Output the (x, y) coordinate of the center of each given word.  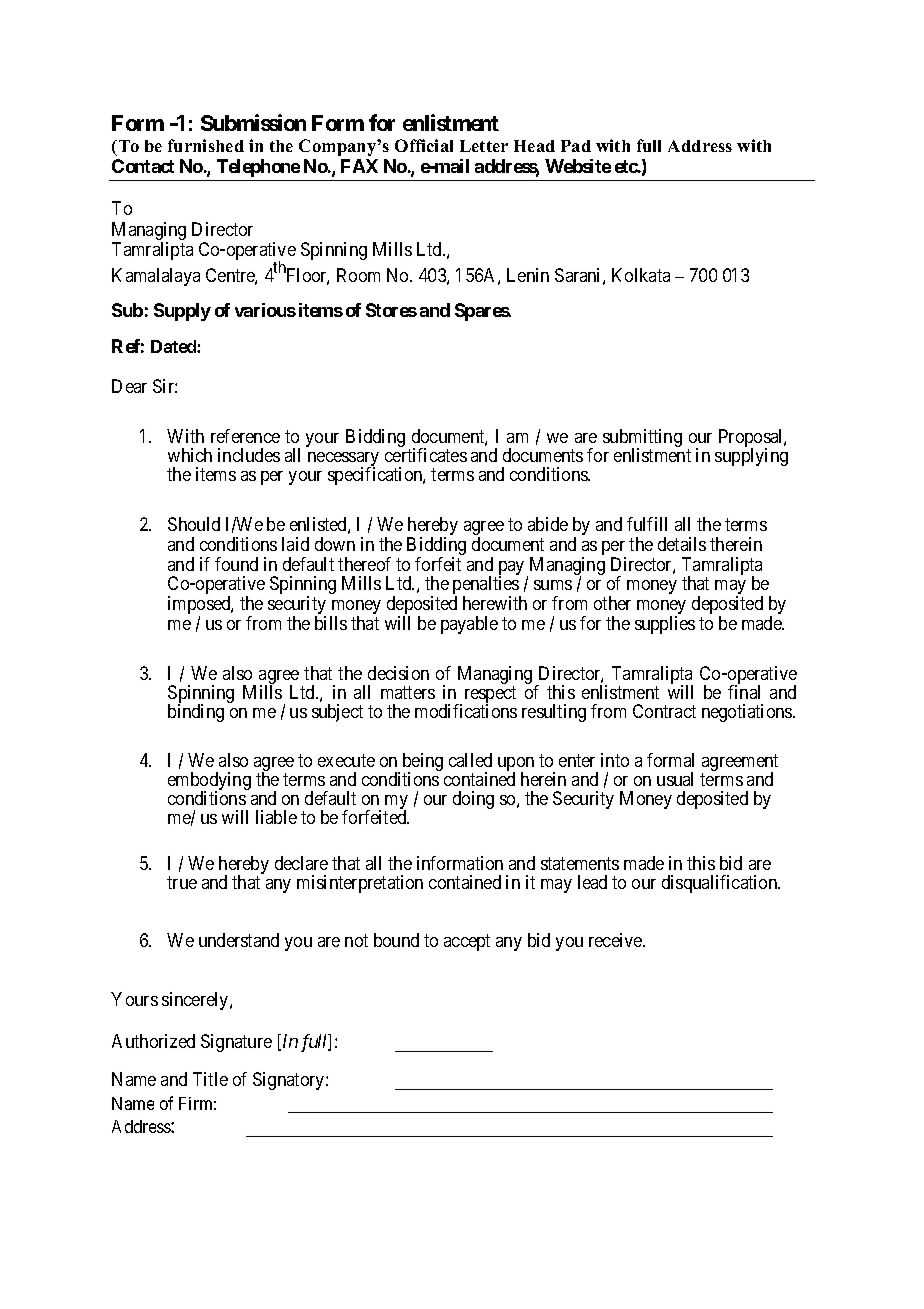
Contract (664, 711)
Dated (174, 346)
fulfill (647, 524)
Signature (236, 1043)
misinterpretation (360, 884)
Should (194, 524)
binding (196, 713)
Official (424, 145)
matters (408, 692)
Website (578, 166)
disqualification (721, 884)
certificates (426, 455)
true (182, 882)
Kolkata (641, 275)
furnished (206, 145)
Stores (391, 310)
